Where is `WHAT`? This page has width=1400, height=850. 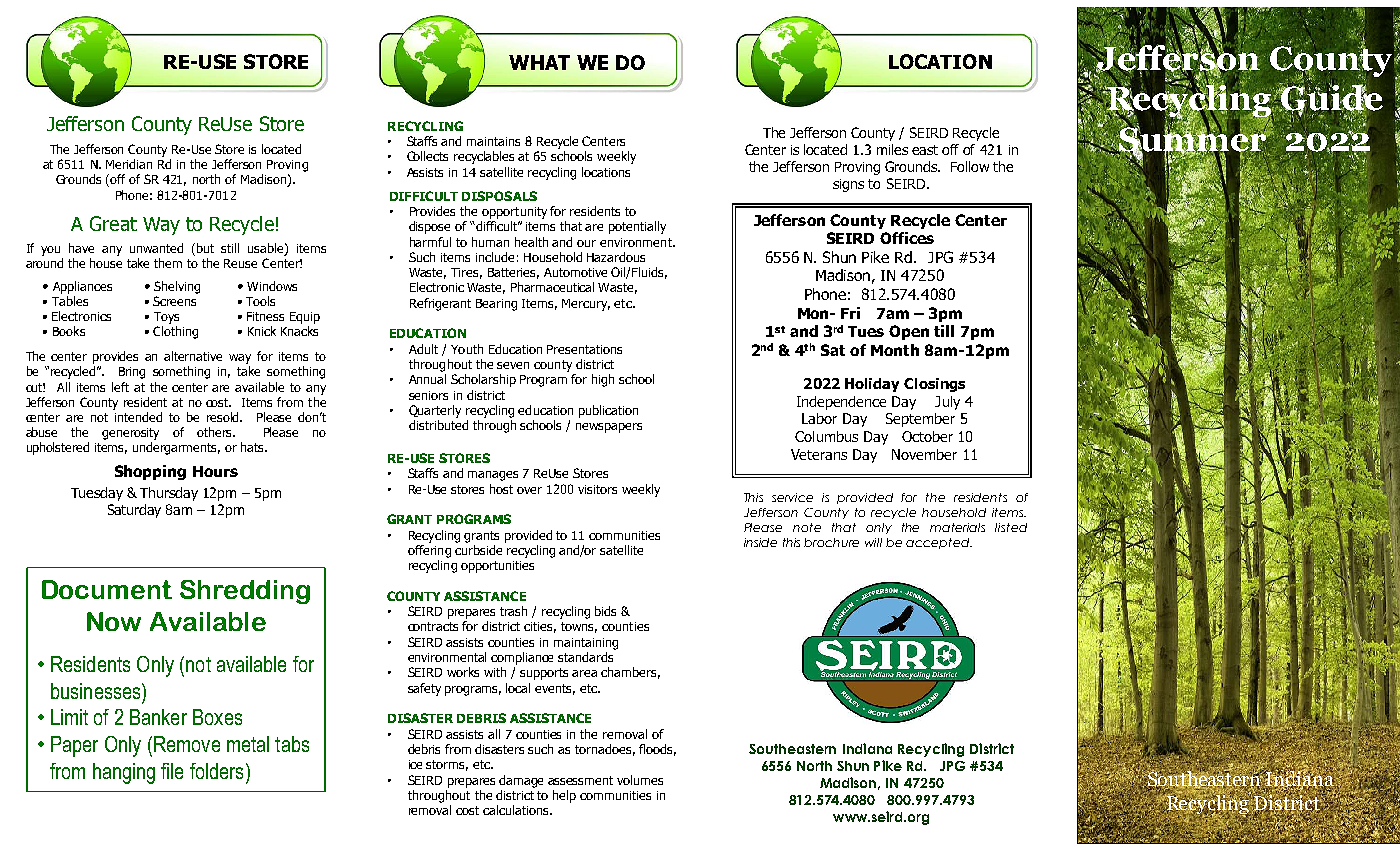
WHAT is located at coordinates (539, 62).
